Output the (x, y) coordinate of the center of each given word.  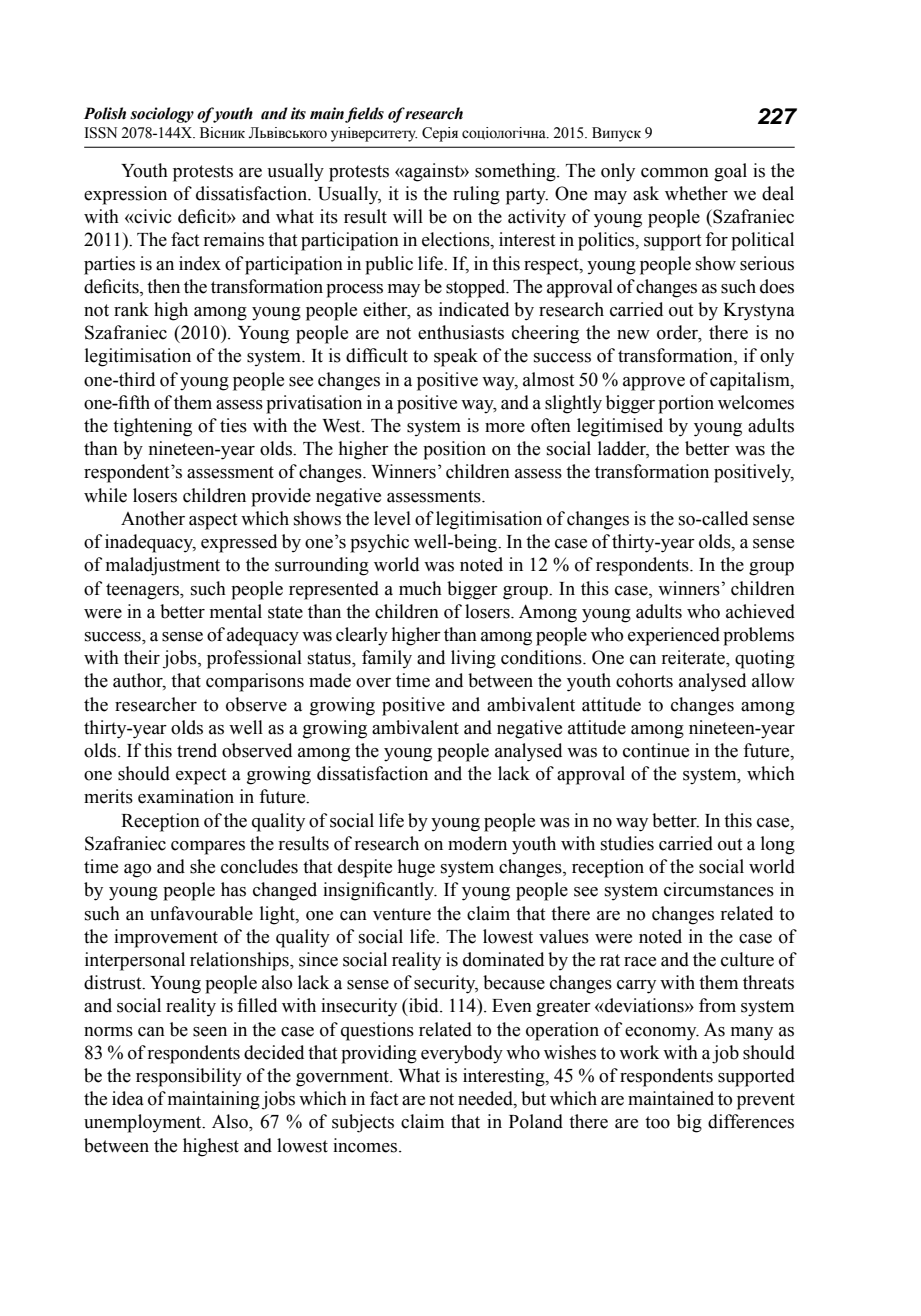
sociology (162, 115)
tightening (152, 427)
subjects (363, 1123)
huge (416, 868)
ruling (476, 195)
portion (686, 404)
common (675, 173)
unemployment (144, 1123)
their (142, 657)
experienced (674, 636)
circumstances (719, 889)
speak (456, 357)
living (473, 659)
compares (208, 848)
